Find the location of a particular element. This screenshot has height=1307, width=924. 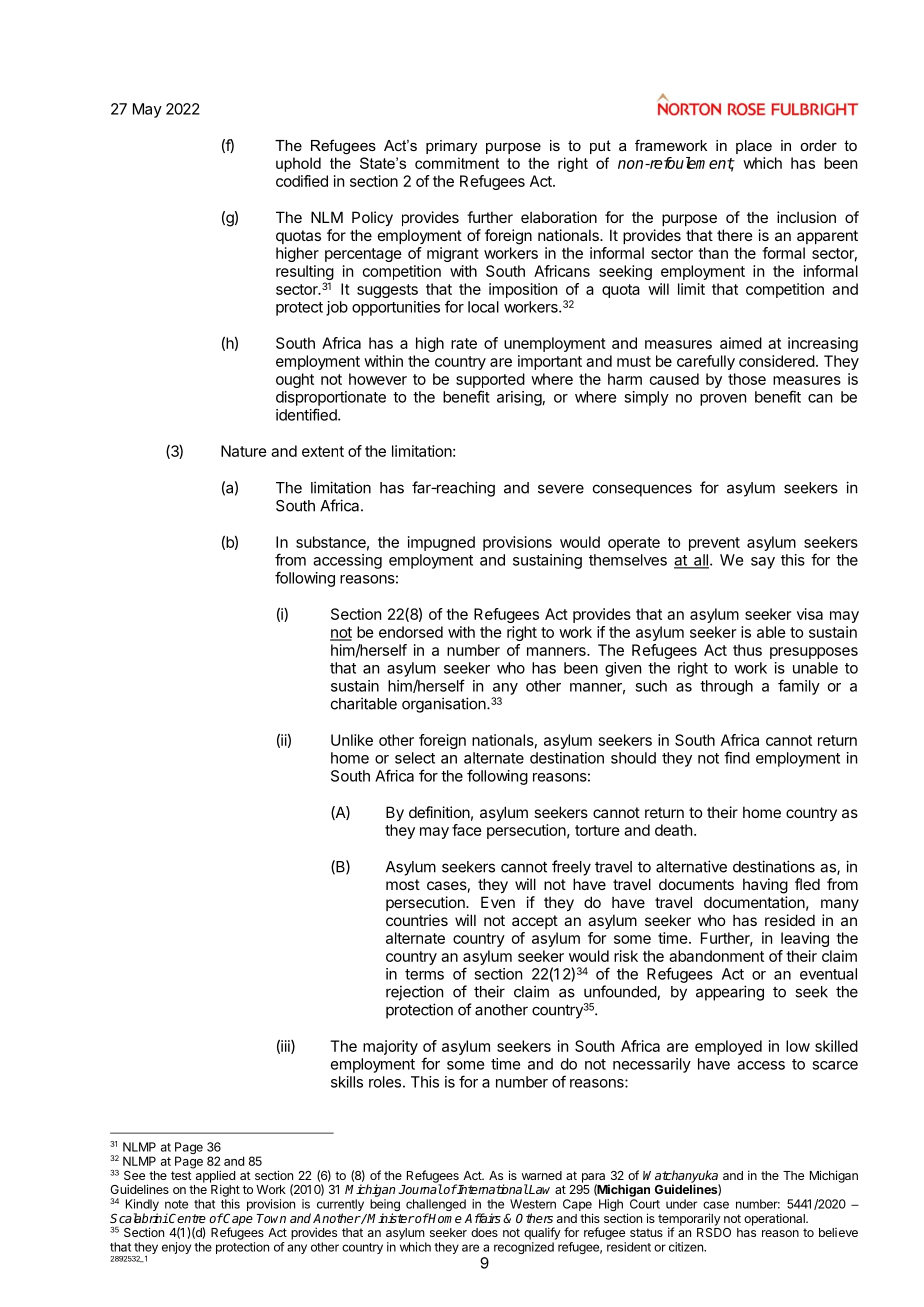

Town is located at coordinates (271, 1218).
